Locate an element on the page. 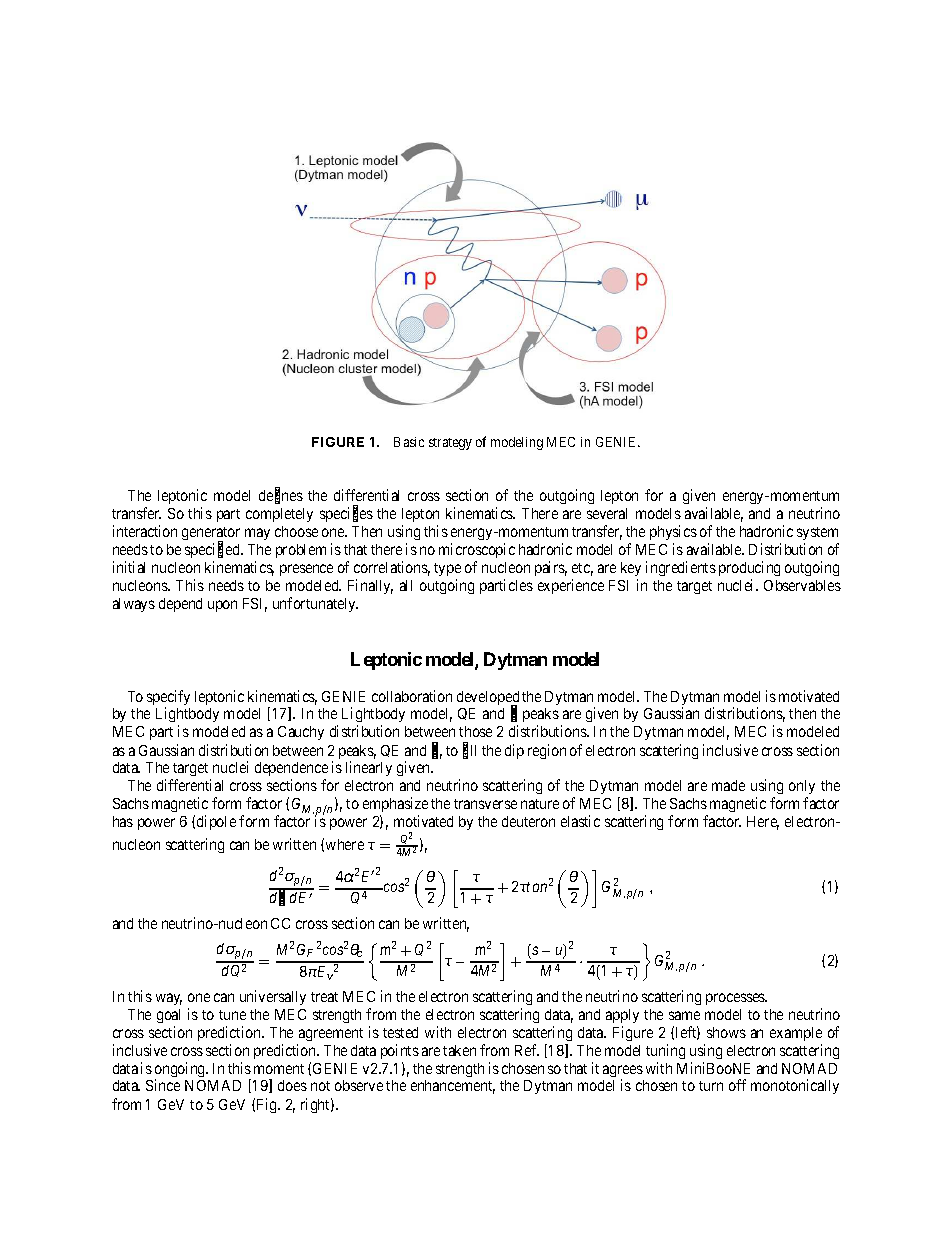 The image size is (952, 1233). made is located at coordinates (728, 785).
